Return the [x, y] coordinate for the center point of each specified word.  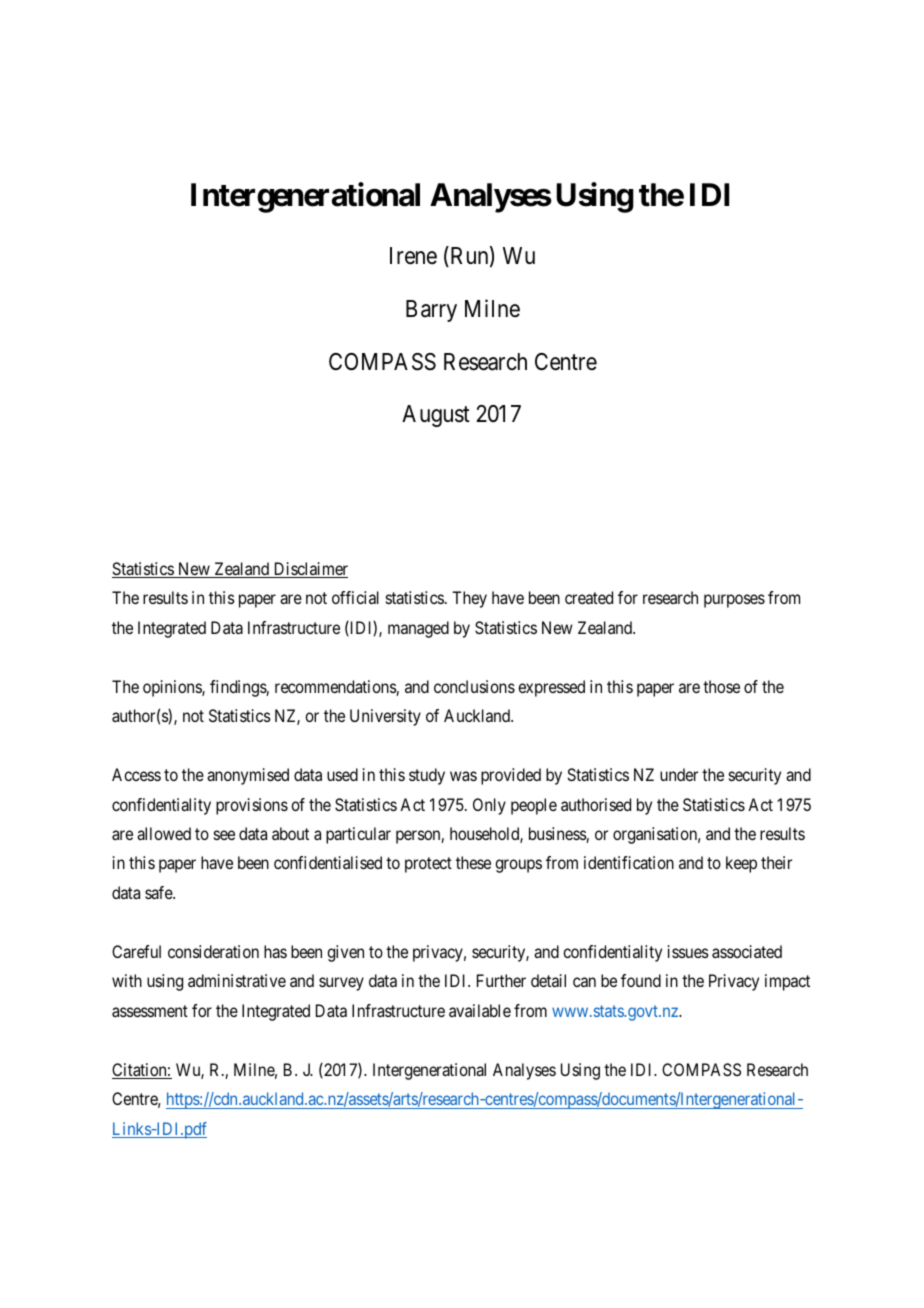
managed [418, 629]
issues [688, 951]
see [224, 835]
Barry [431, 311]
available [480, 1010]
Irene [413, 256]
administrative [237, 980]
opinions [173, 688]
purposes [734, 601]
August [436, 416]
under [679, 774]
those [721, 686]
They [469, 599]
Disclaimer [309, 570]
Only [489, 806]
